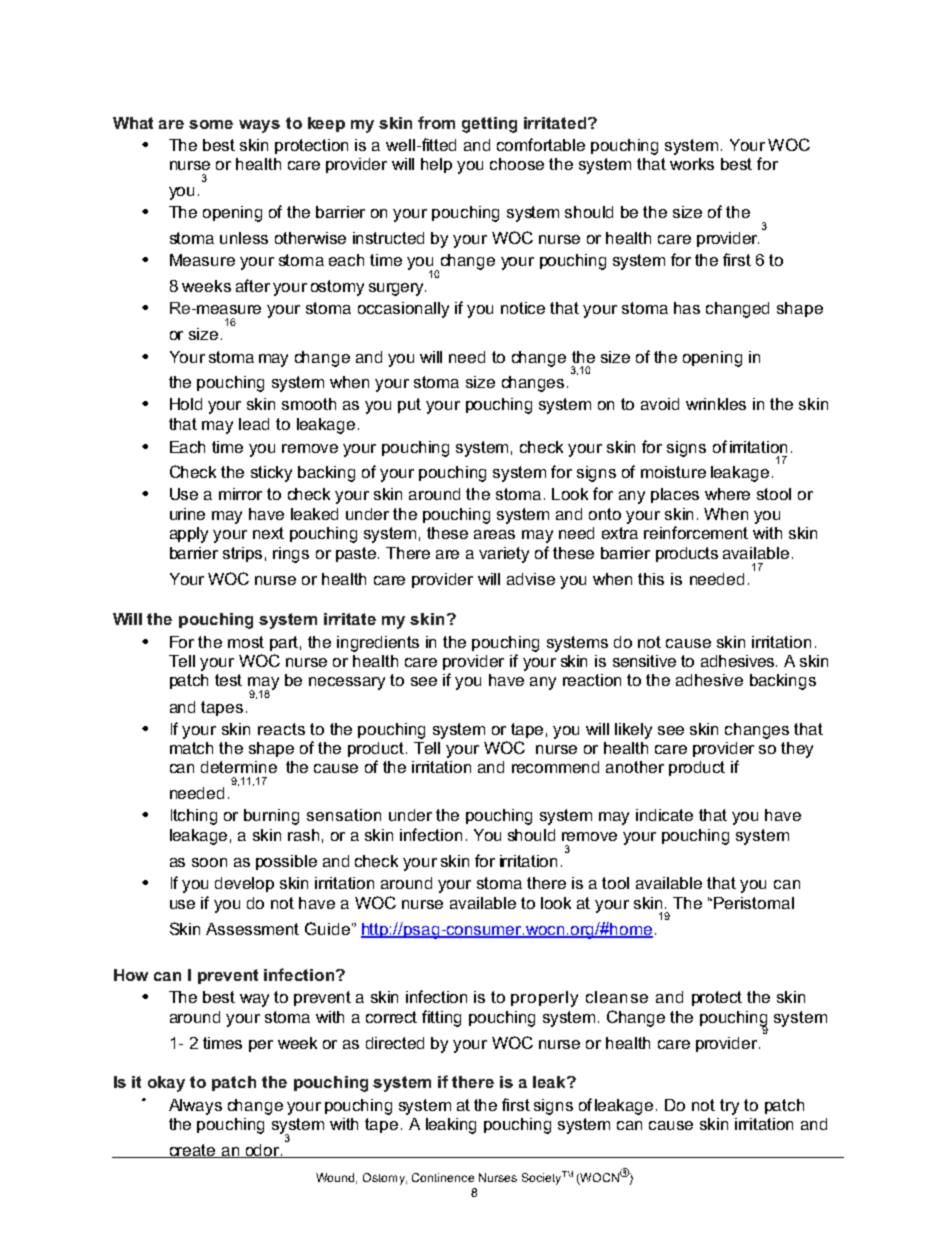  Describe the element at coordinates (192, 1151) in the document. I see `create` at that location.
